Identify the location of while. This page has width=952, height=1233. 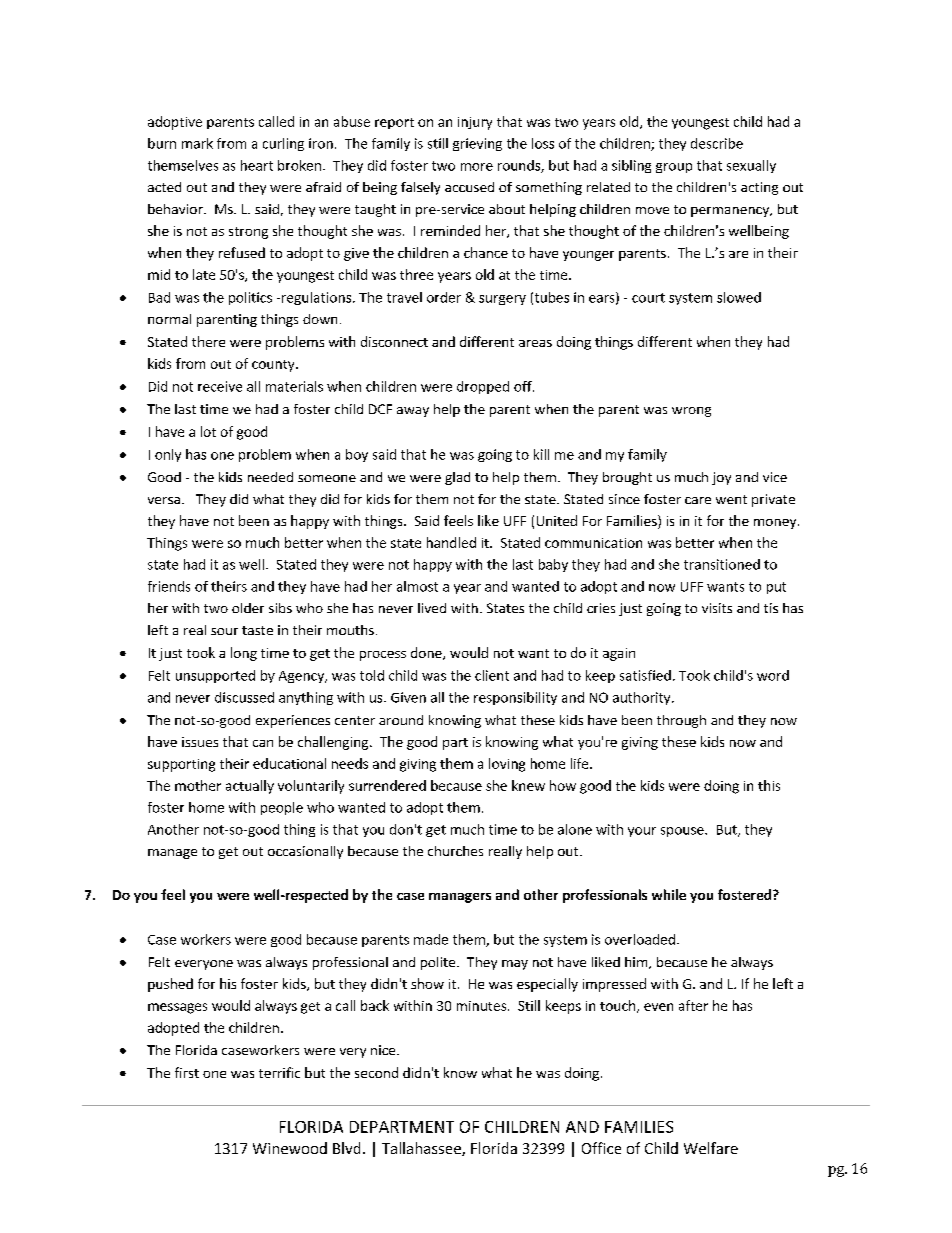
(669, 894).
